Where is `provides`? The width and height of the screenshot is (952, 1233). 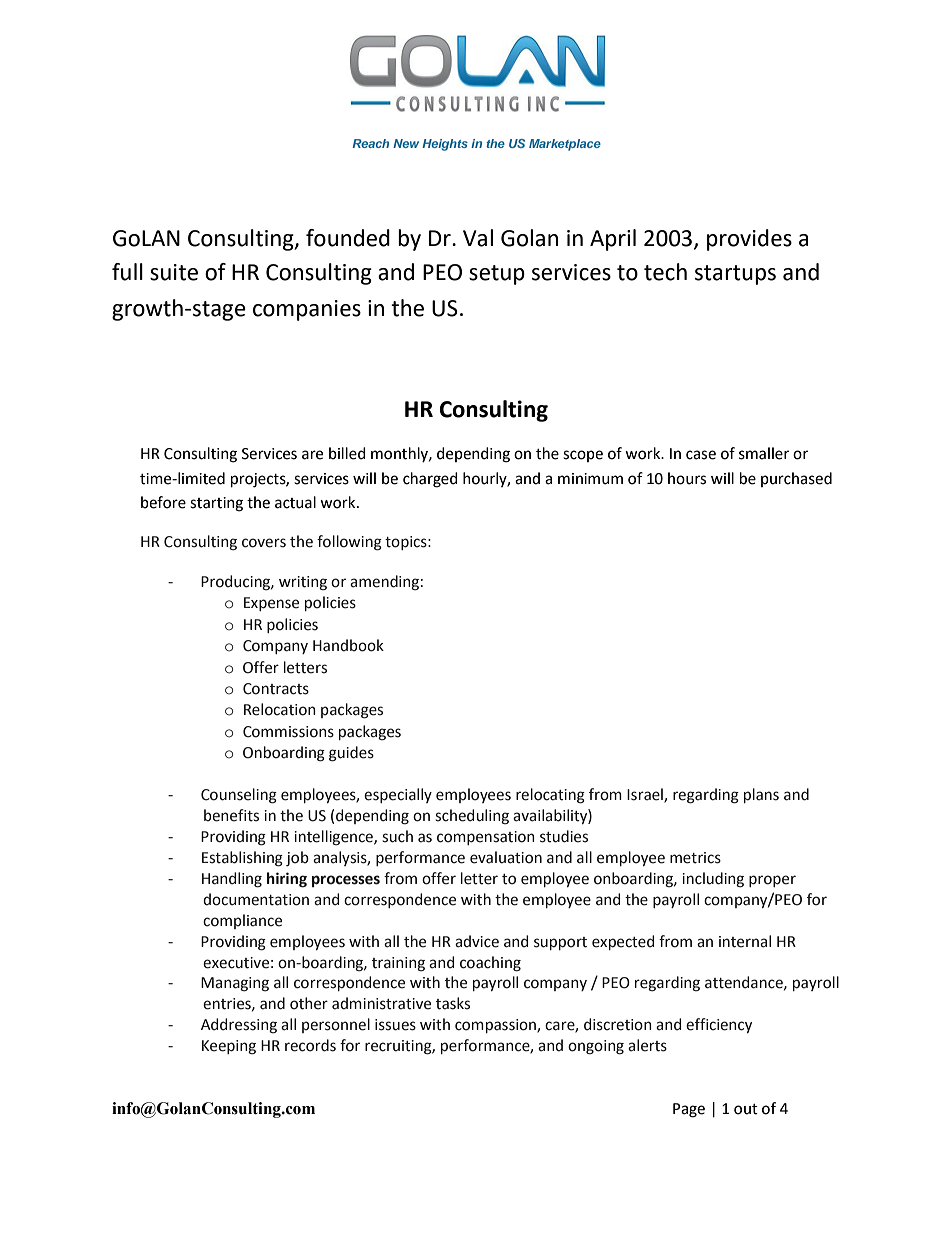
provides is located at coordinates (749, 240).
